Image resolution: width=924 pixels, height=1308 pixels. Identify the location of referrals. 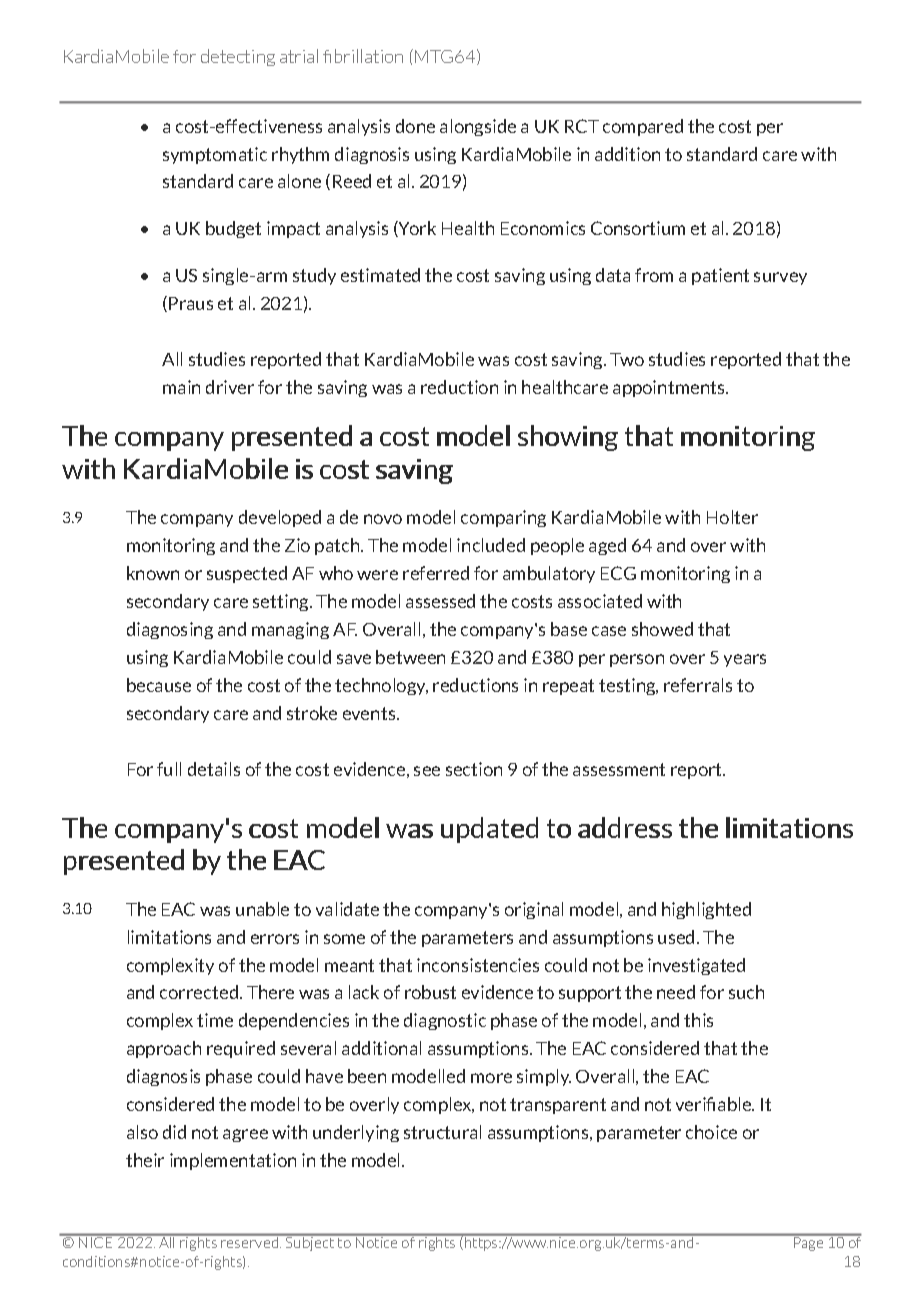
(698, 685).
